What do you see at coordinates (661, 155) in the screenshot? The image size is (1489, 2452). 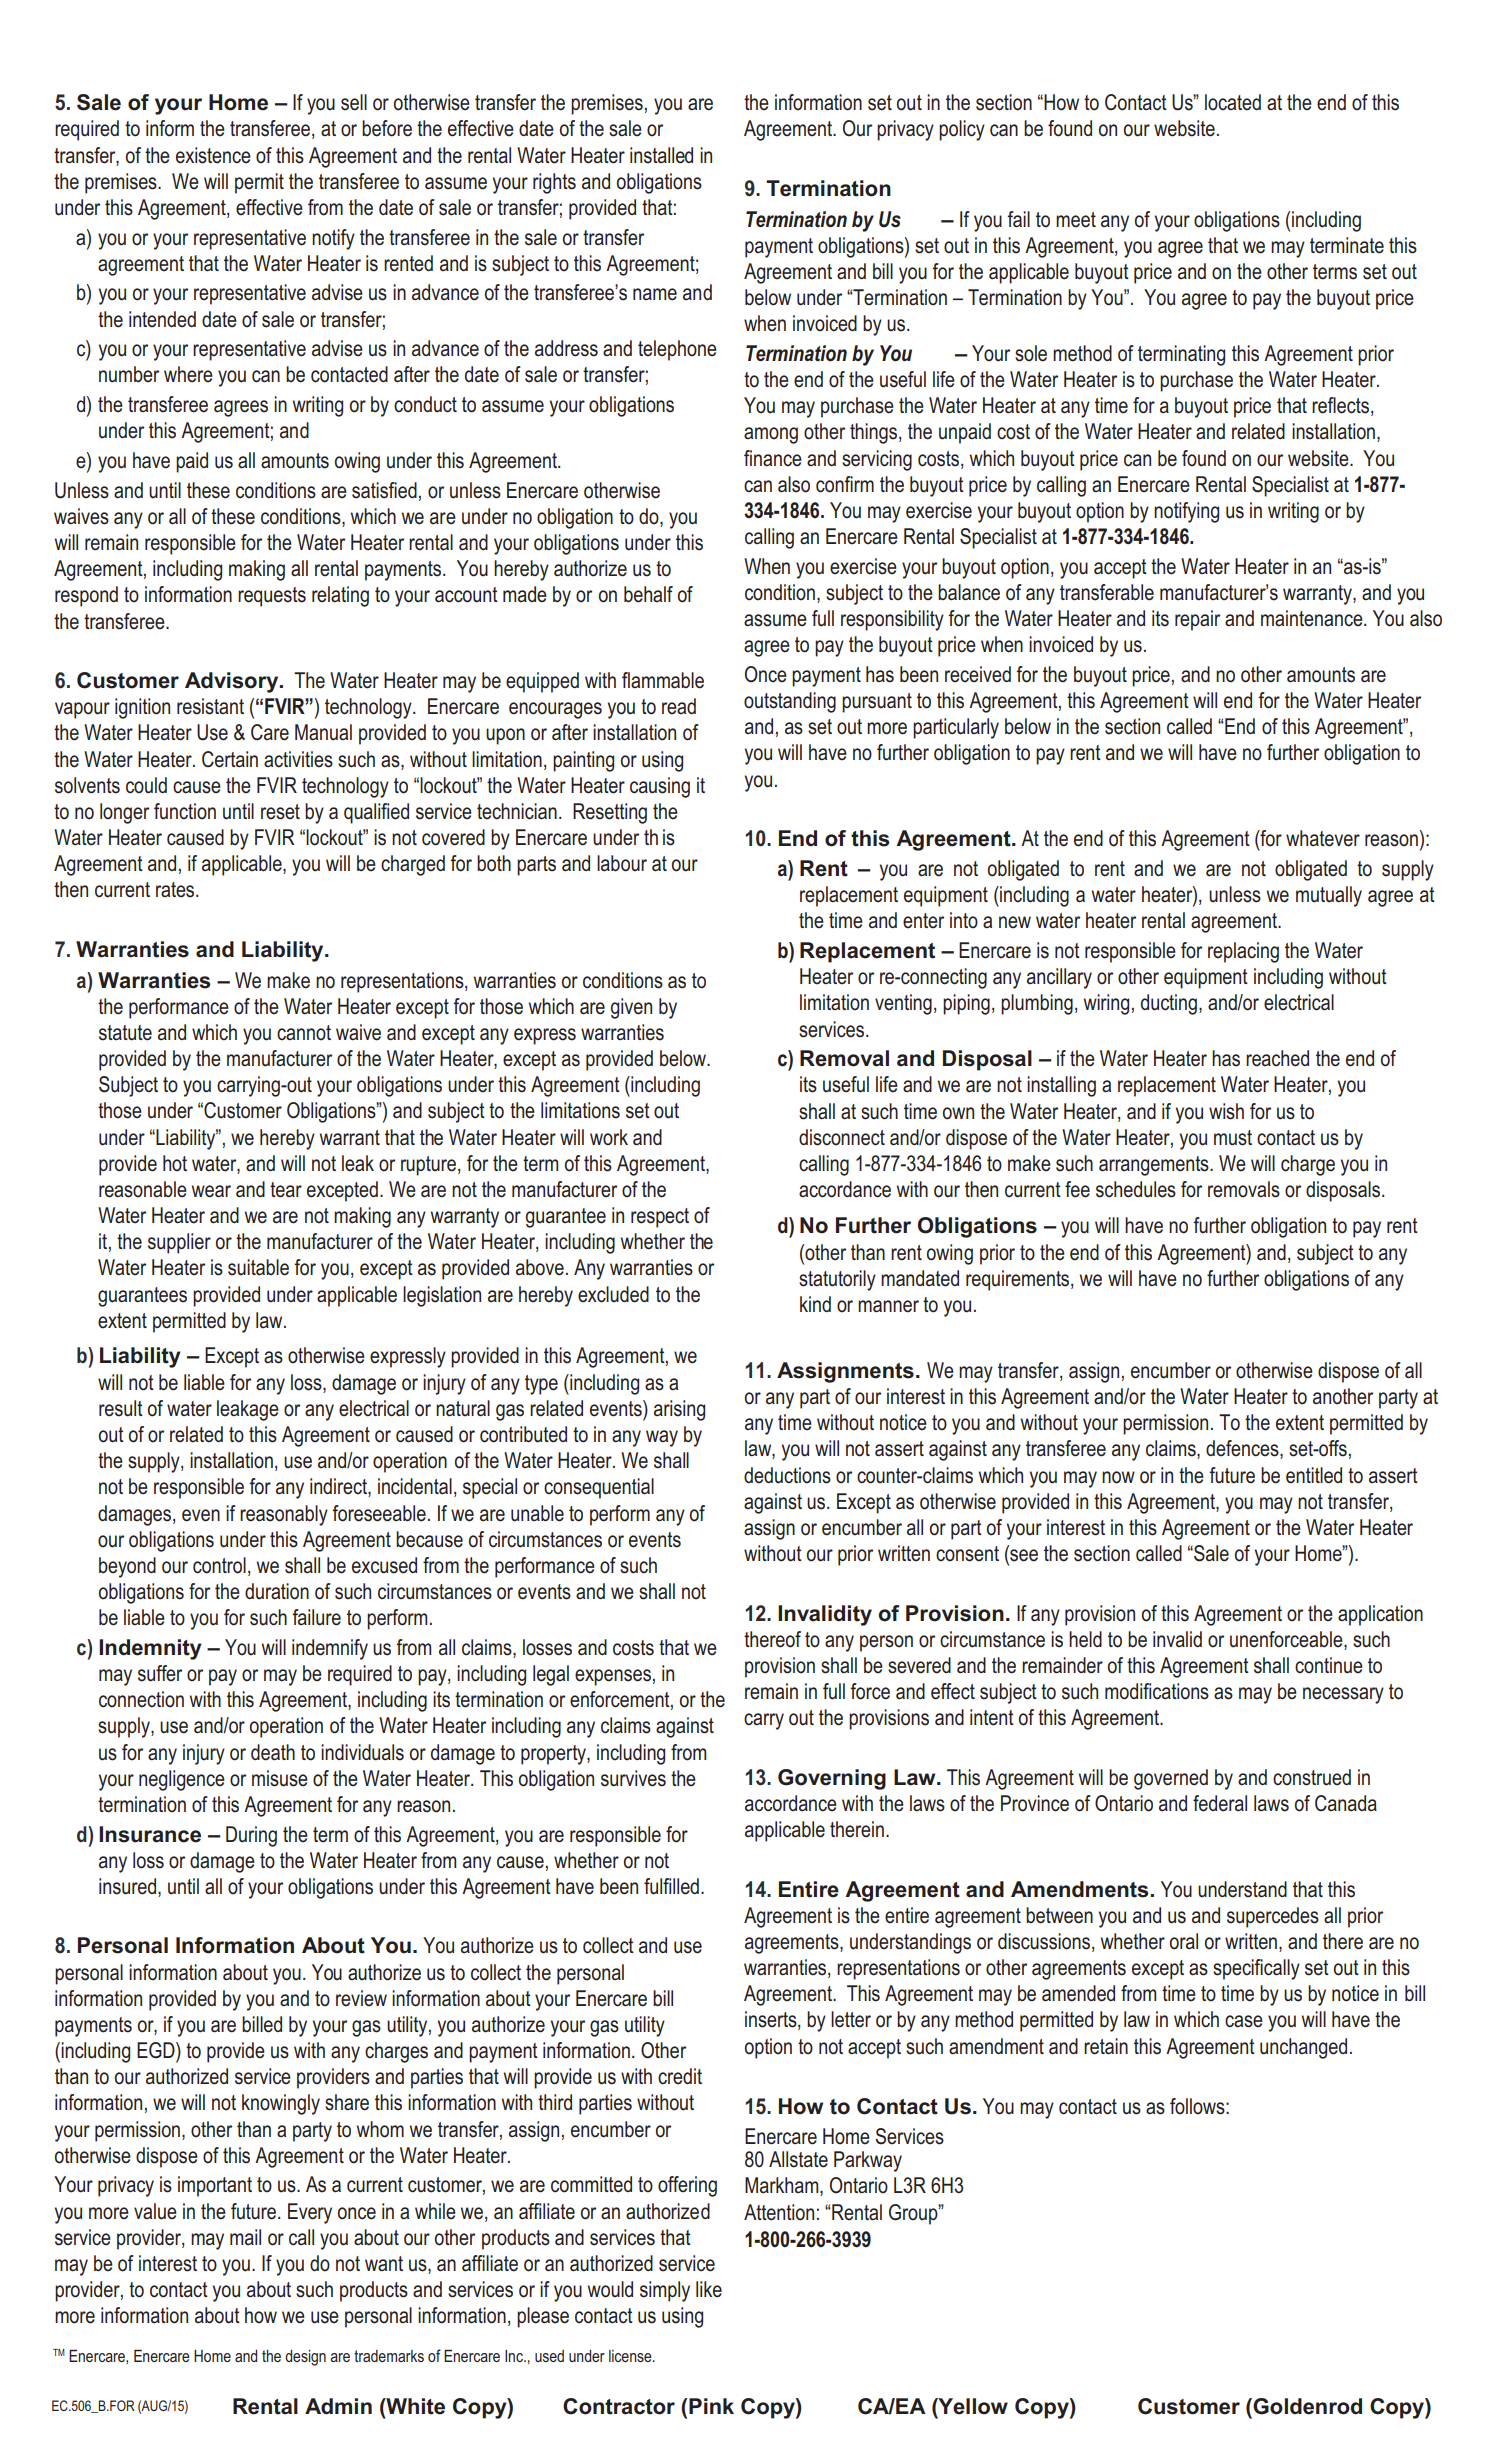 I see `installed` at bounding box center [661, 155].
